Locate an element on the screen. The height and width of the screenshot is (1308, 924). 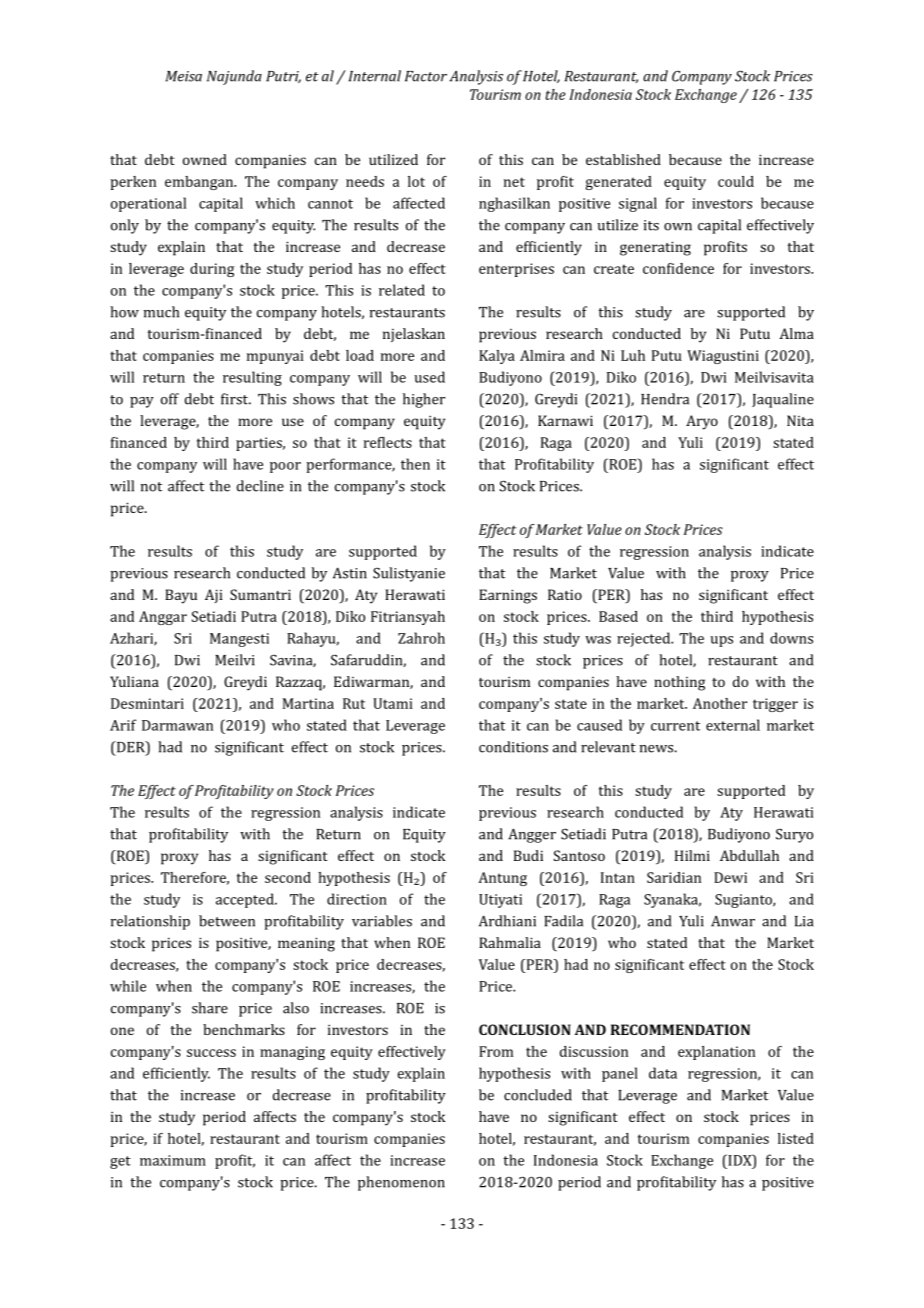
could is located at coordinates (736, 181).
